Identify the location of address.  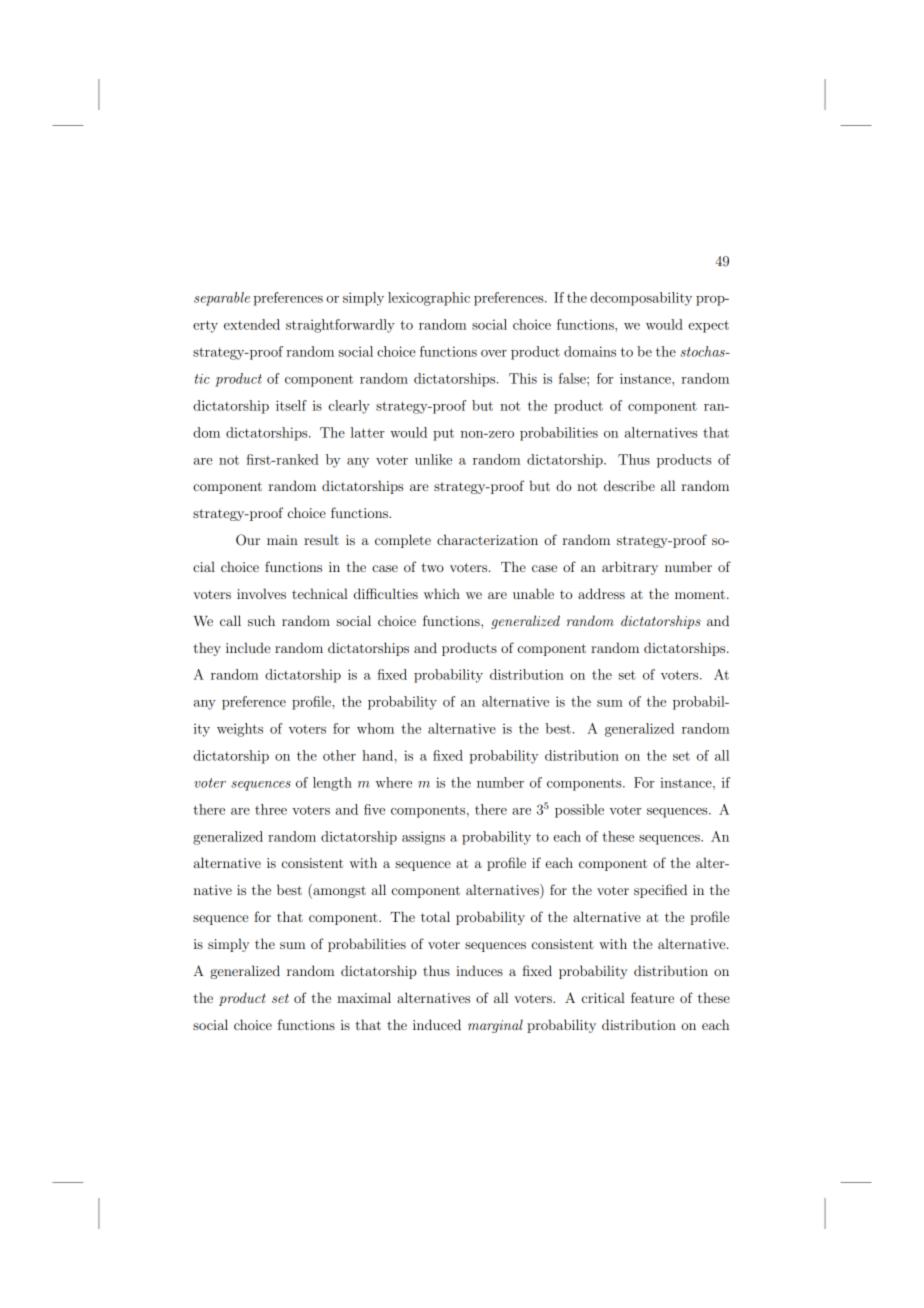
(601, 593).
